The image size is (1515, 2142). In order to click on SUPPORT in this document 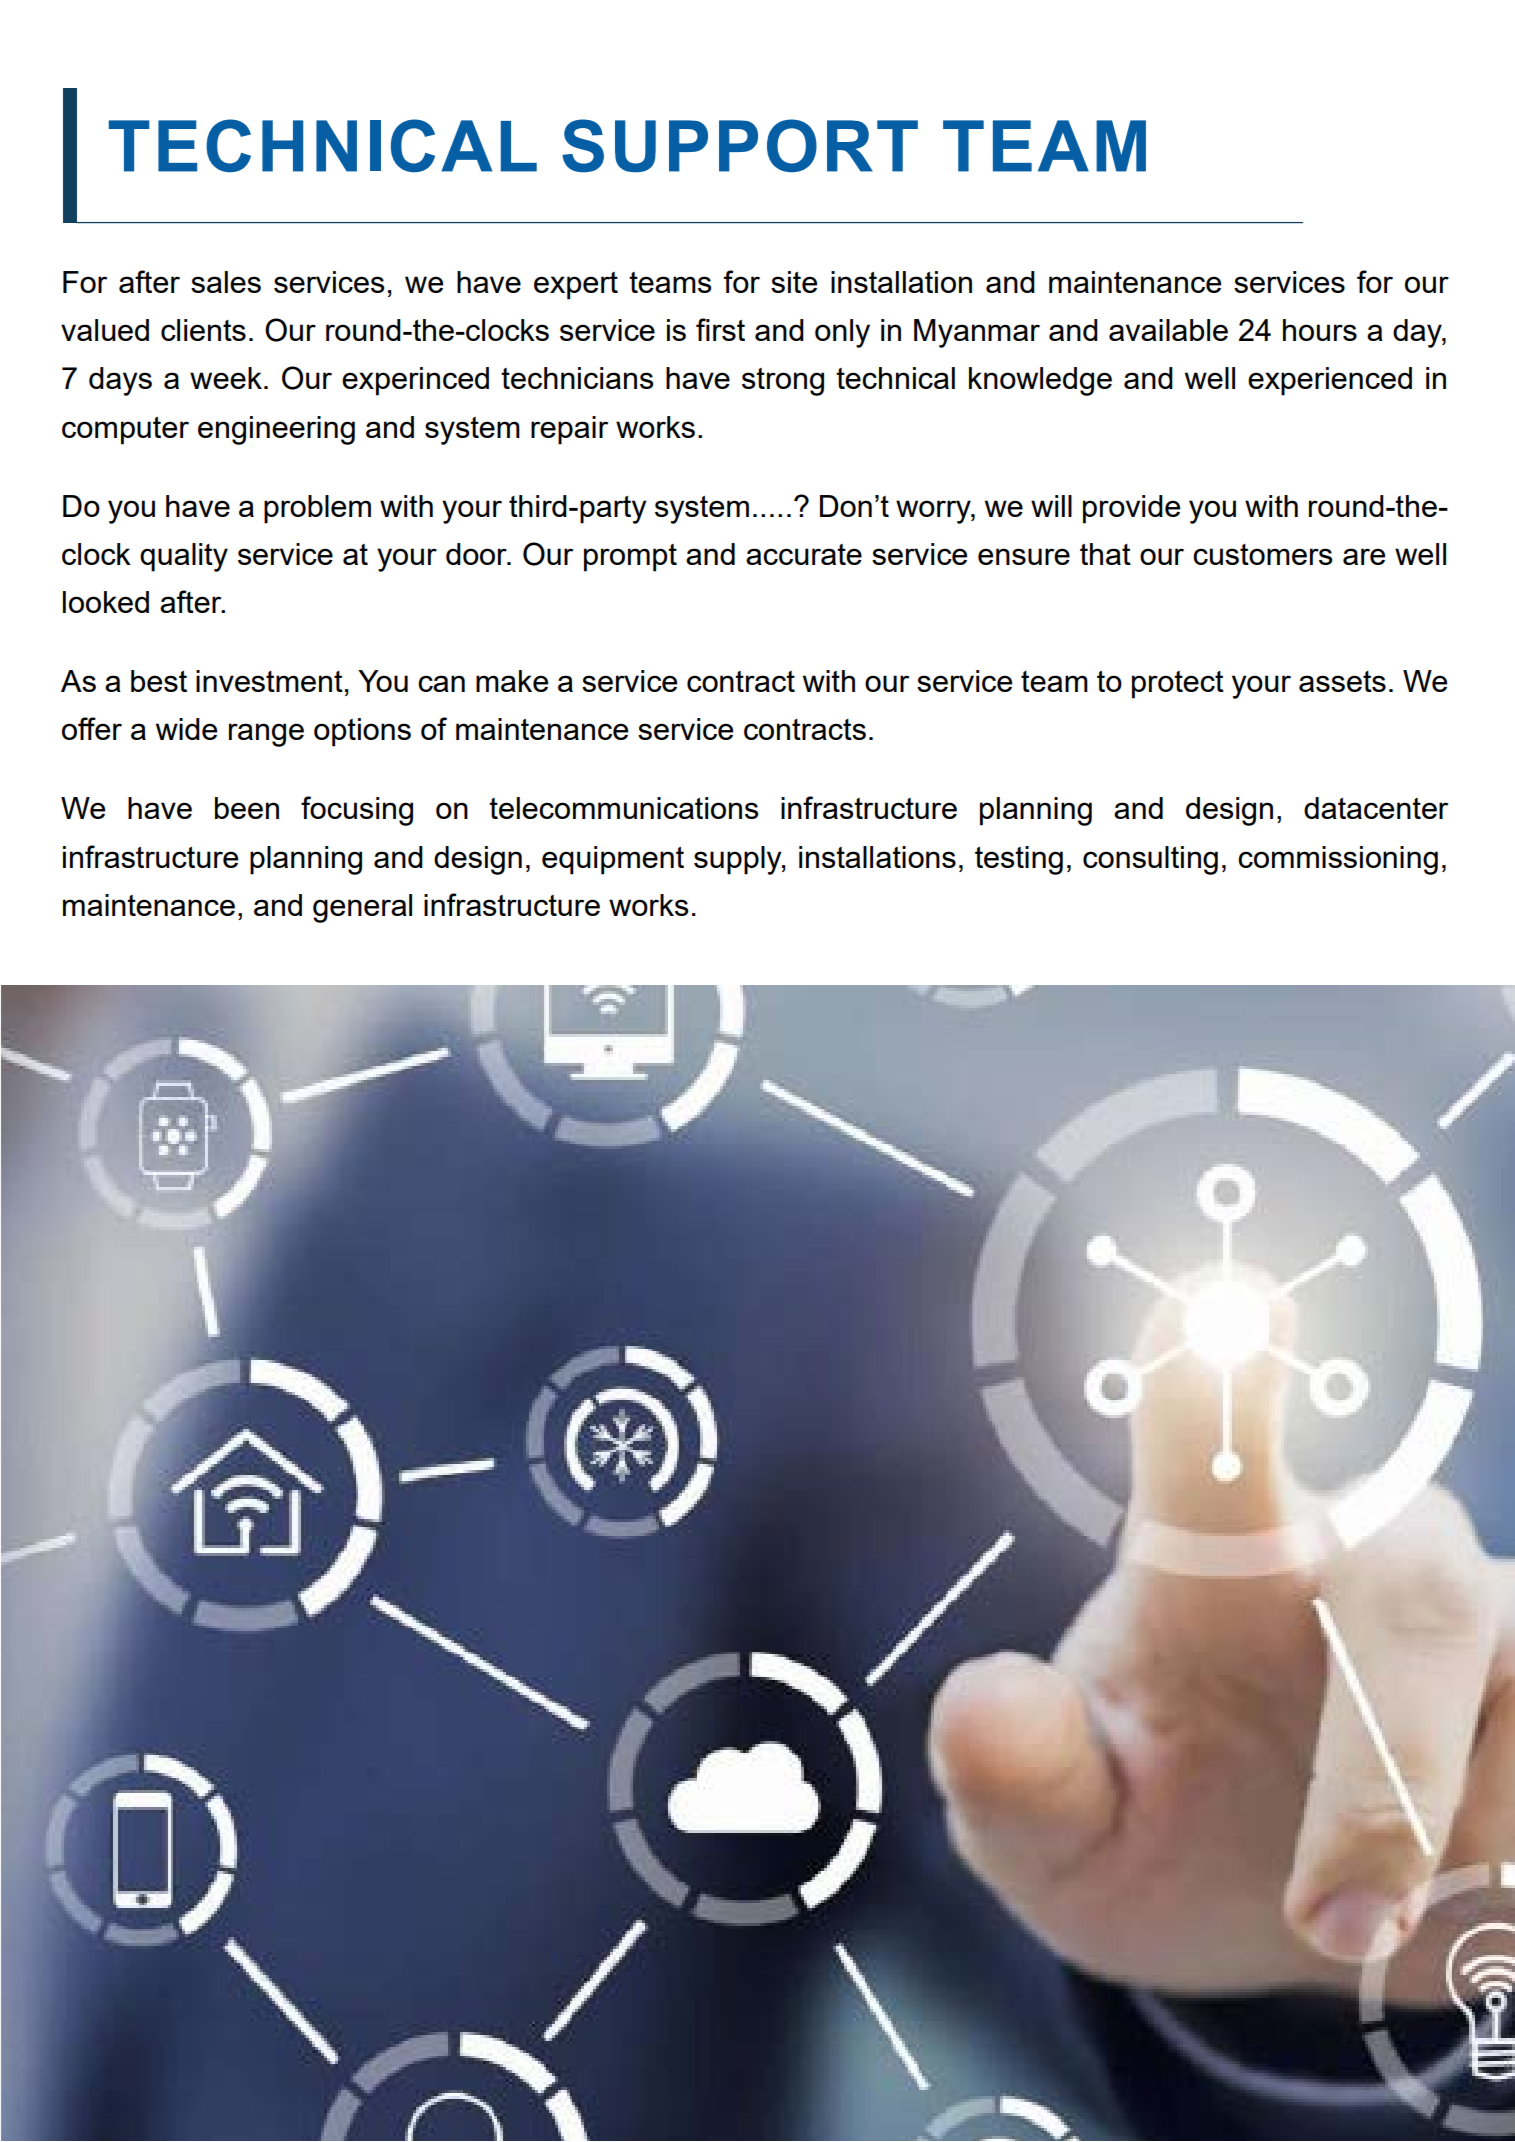, I will do `click(740, 146)`.
